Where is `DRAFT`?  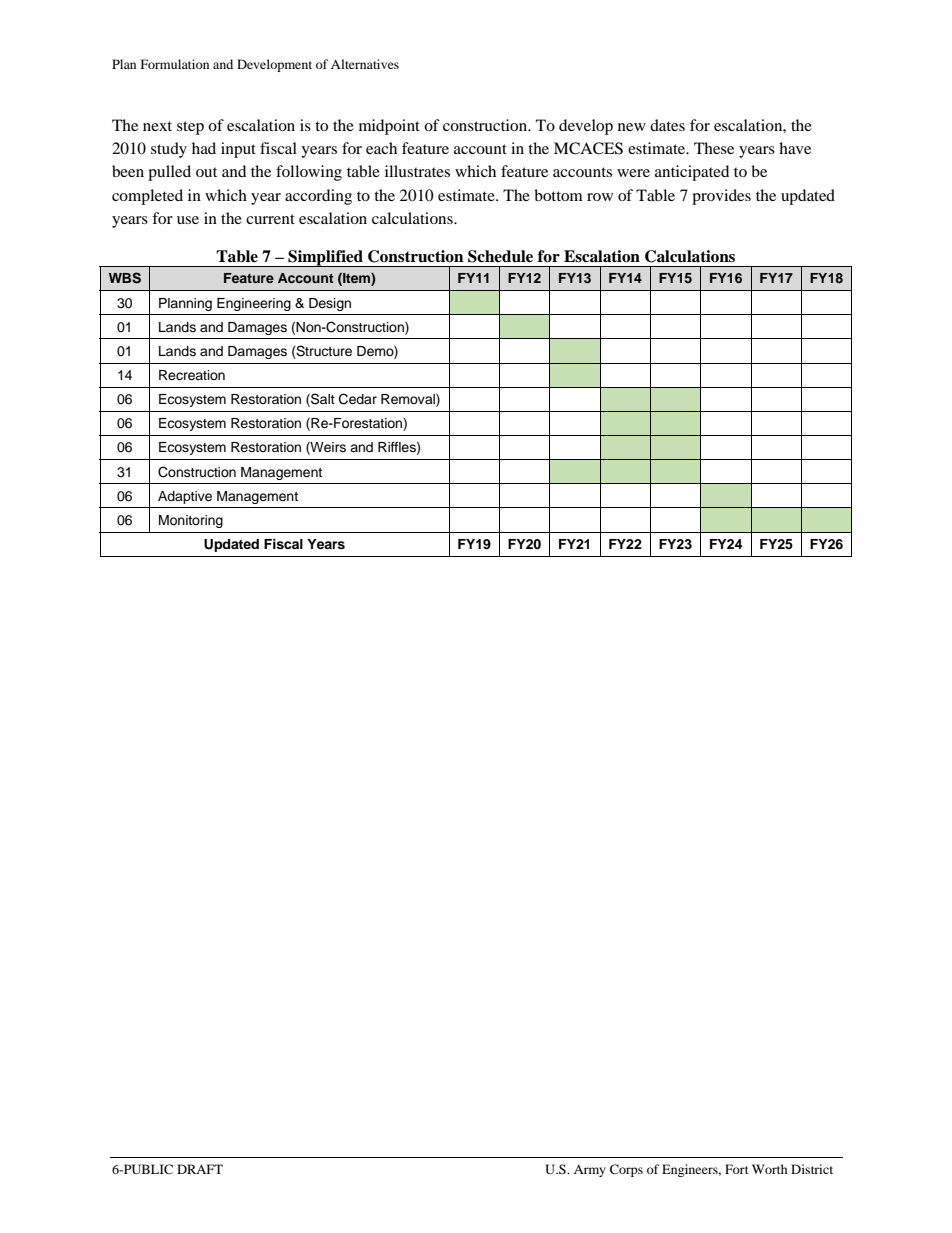 DRAFT is located at coordinates (200, 1169).
